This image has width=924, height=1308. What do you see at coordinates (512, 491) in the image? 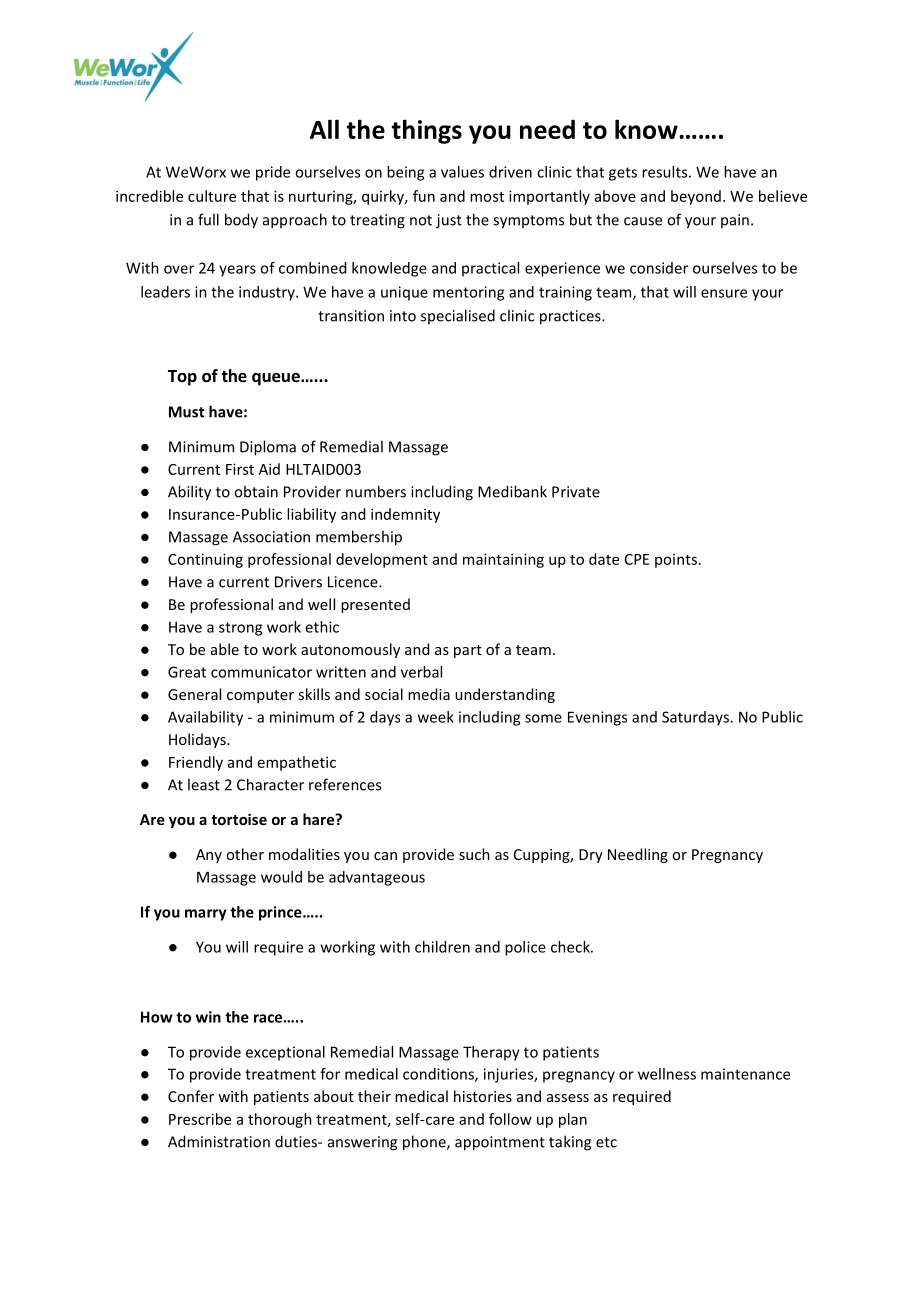
I see `Medibank` at bounding box center [512, 491].
